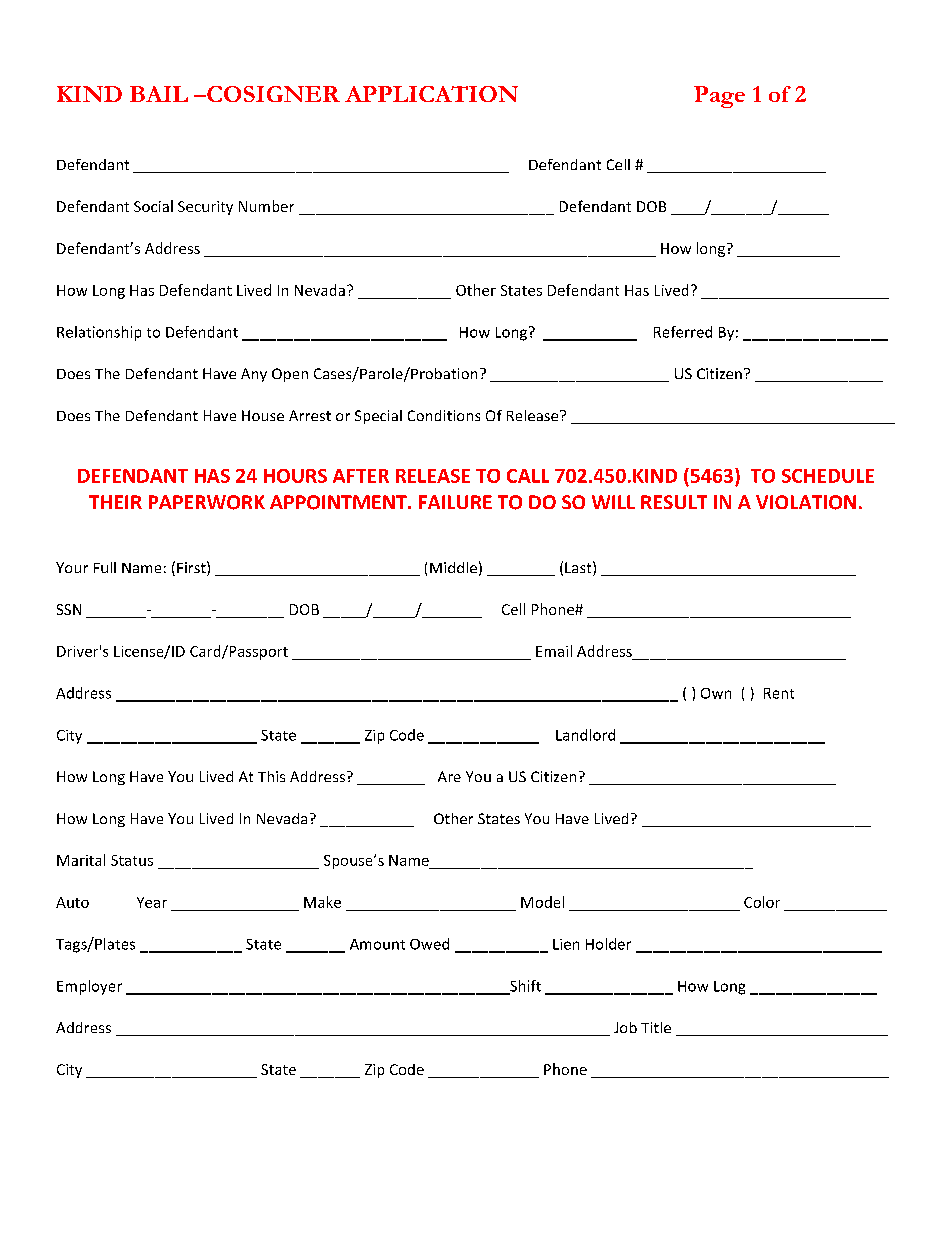 The height and width of the image is (1233, 952). I want to click on Own, so click(716, 693).
